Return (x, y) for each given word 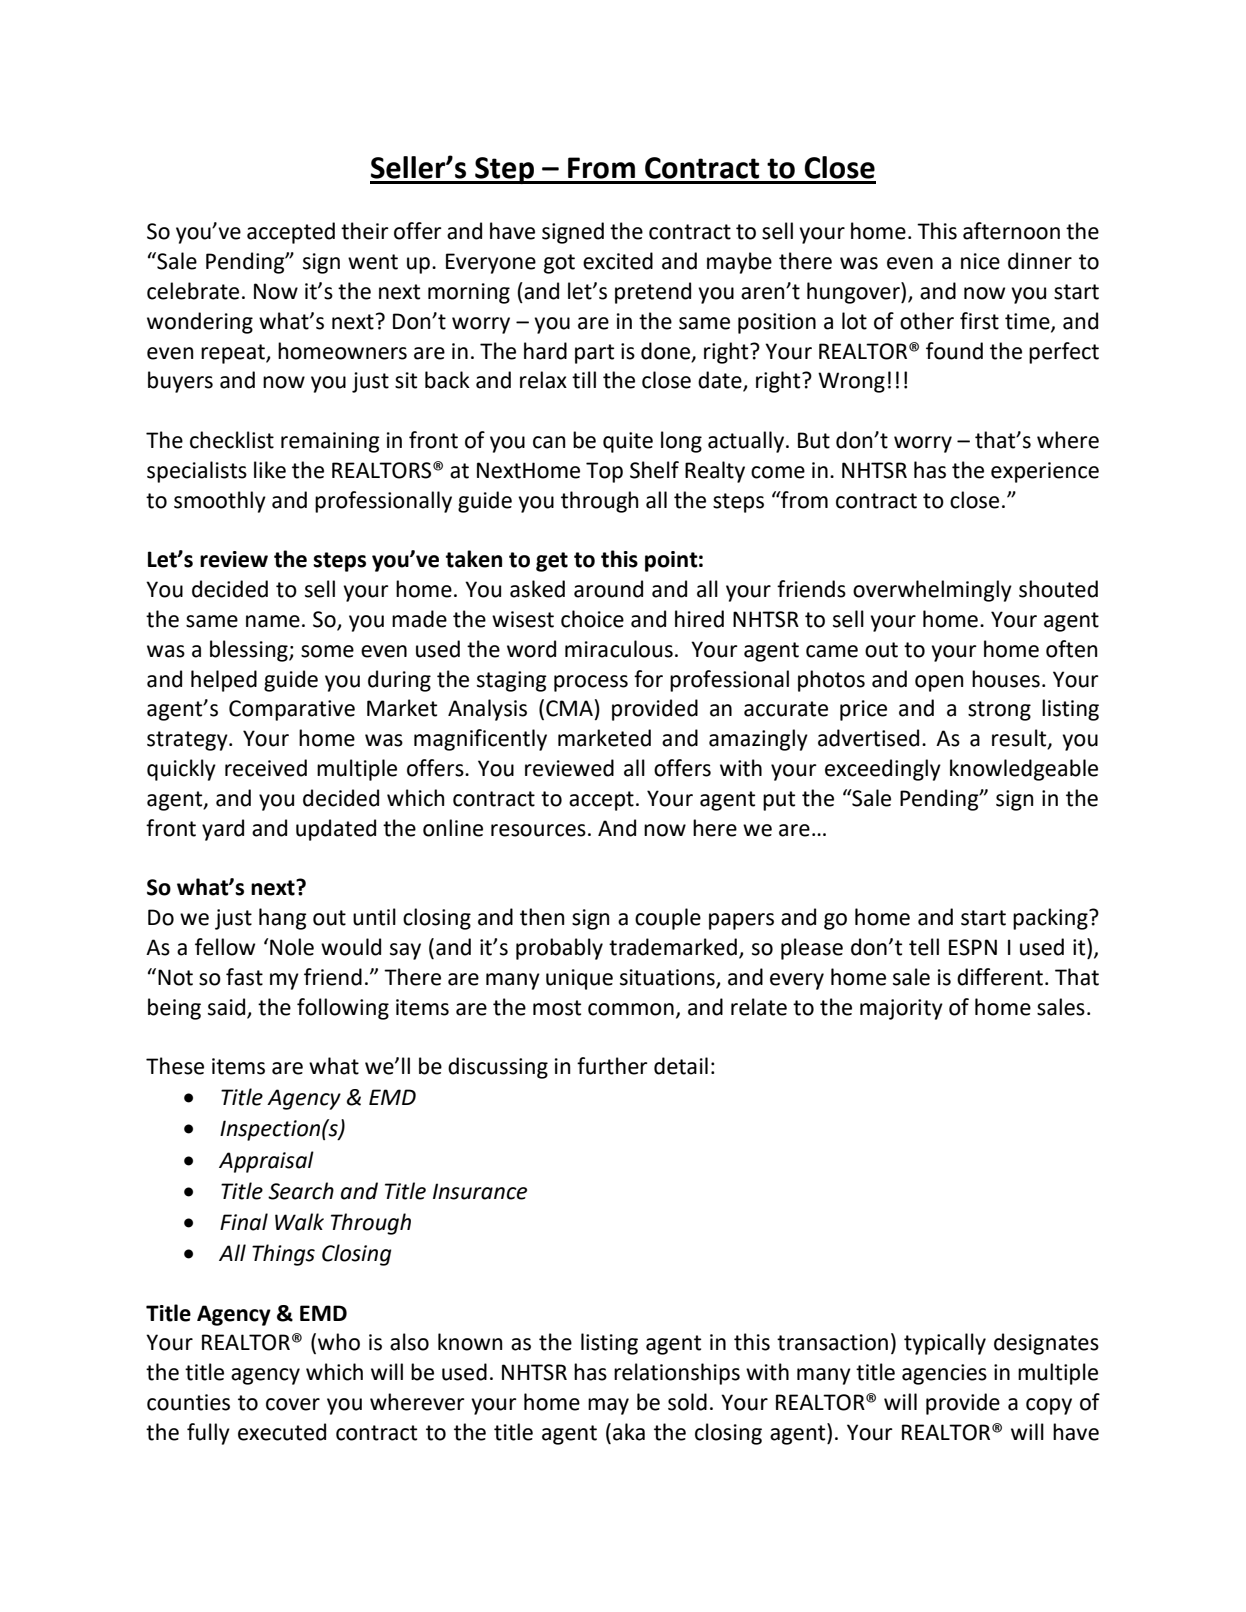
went (373, 262)
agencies (944, 1374)
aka (629, 1432)
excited (618, 261)
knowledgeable (1024, 770)
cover (293, 1404)
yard (223, 830)
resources (538, 830)
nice (980, 261)
